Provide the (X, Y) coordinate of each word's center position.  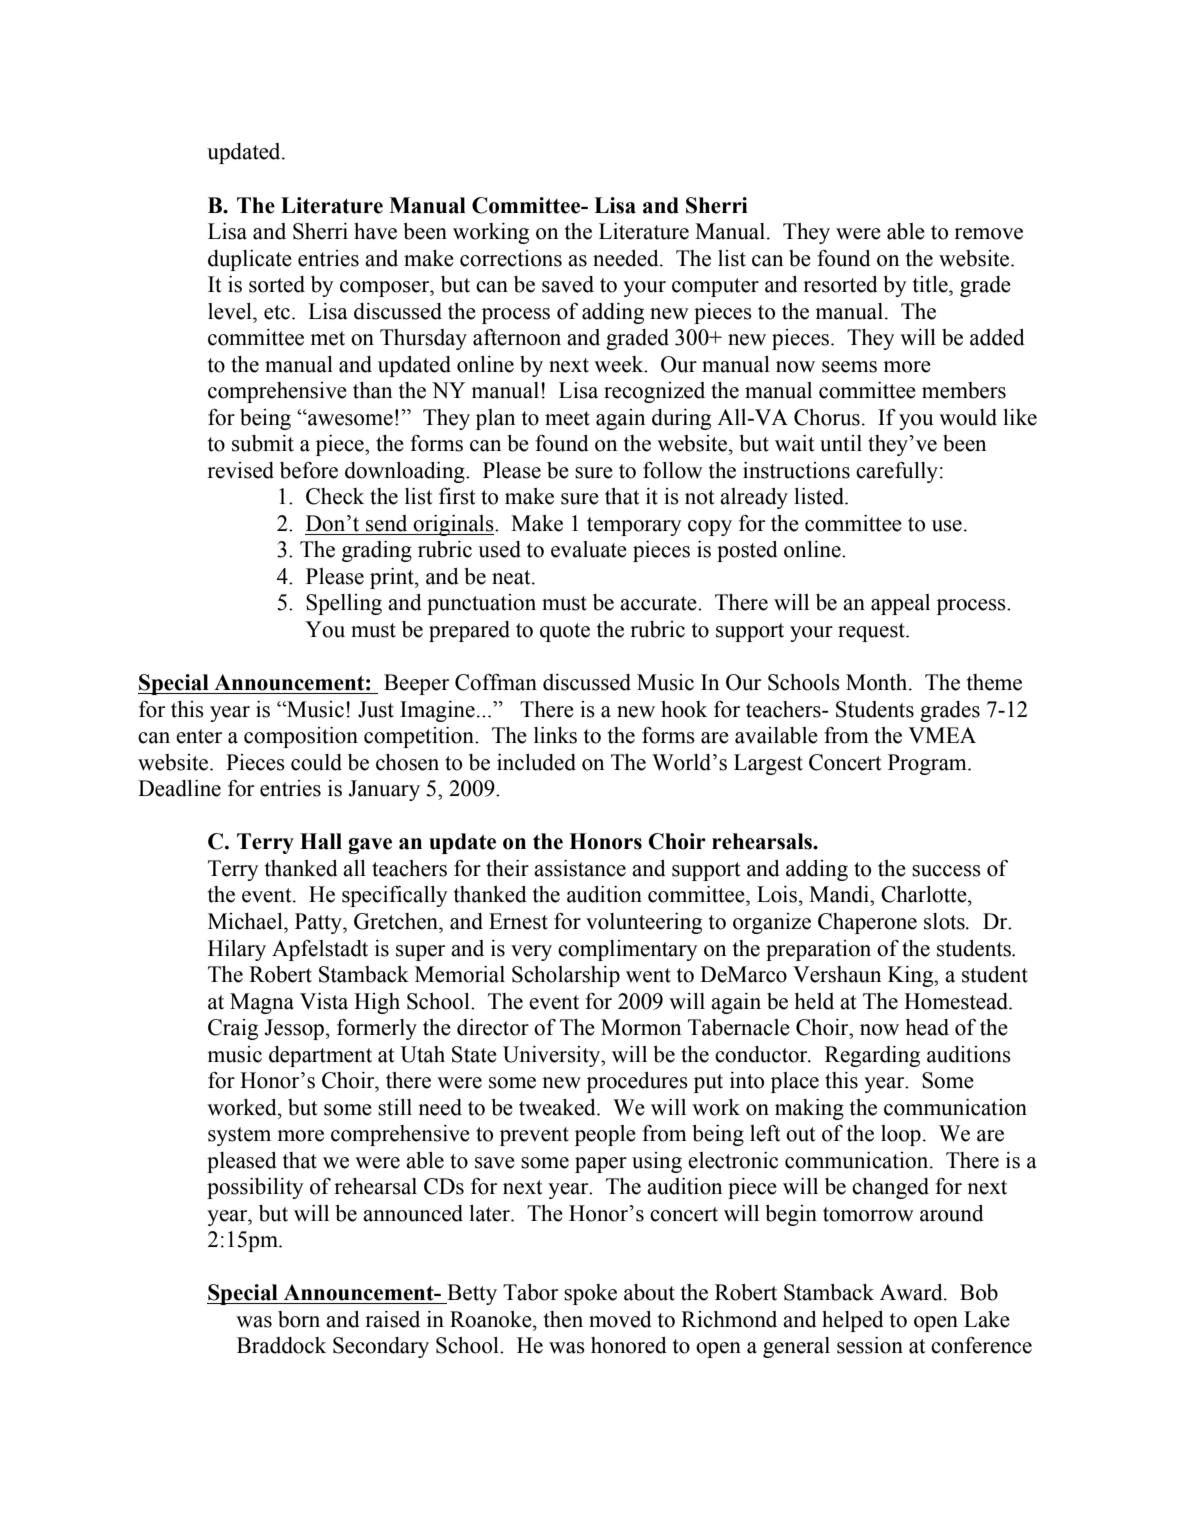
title (931, 284)
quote (565, 632)
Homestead (957, 1001)
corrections (511, 258)
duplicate (250, 260)
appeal (900, 604)
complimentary (628, 950)
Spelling (344, 604)
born (299, 1319)
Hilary (237, 950)
